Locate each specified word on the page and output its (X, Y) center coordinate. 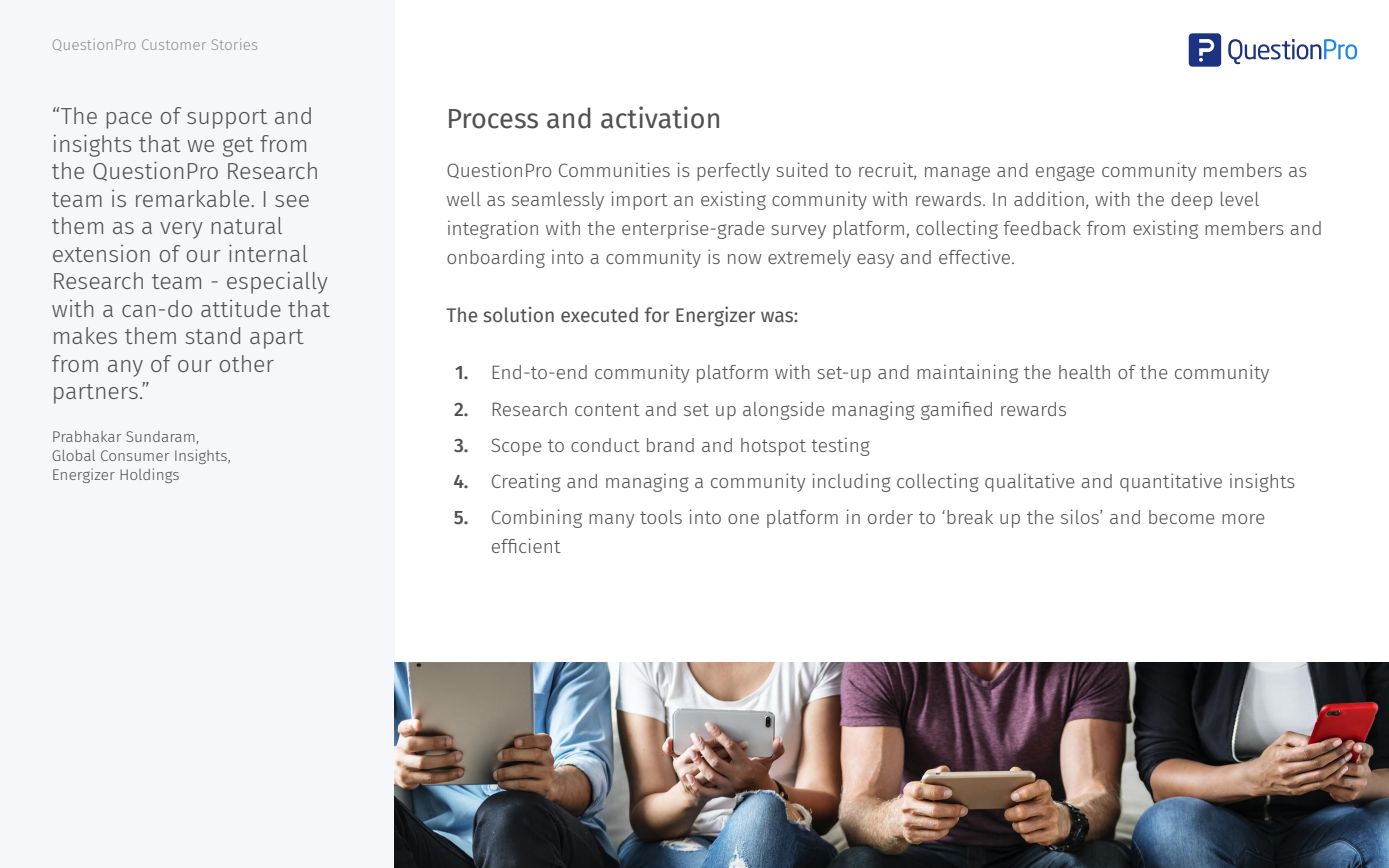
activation (660, 117)
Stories (234, 44)
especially (277, 283)
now (744, 259)
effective (976, 256)
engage (1065, 173)
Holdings (149, 475)
